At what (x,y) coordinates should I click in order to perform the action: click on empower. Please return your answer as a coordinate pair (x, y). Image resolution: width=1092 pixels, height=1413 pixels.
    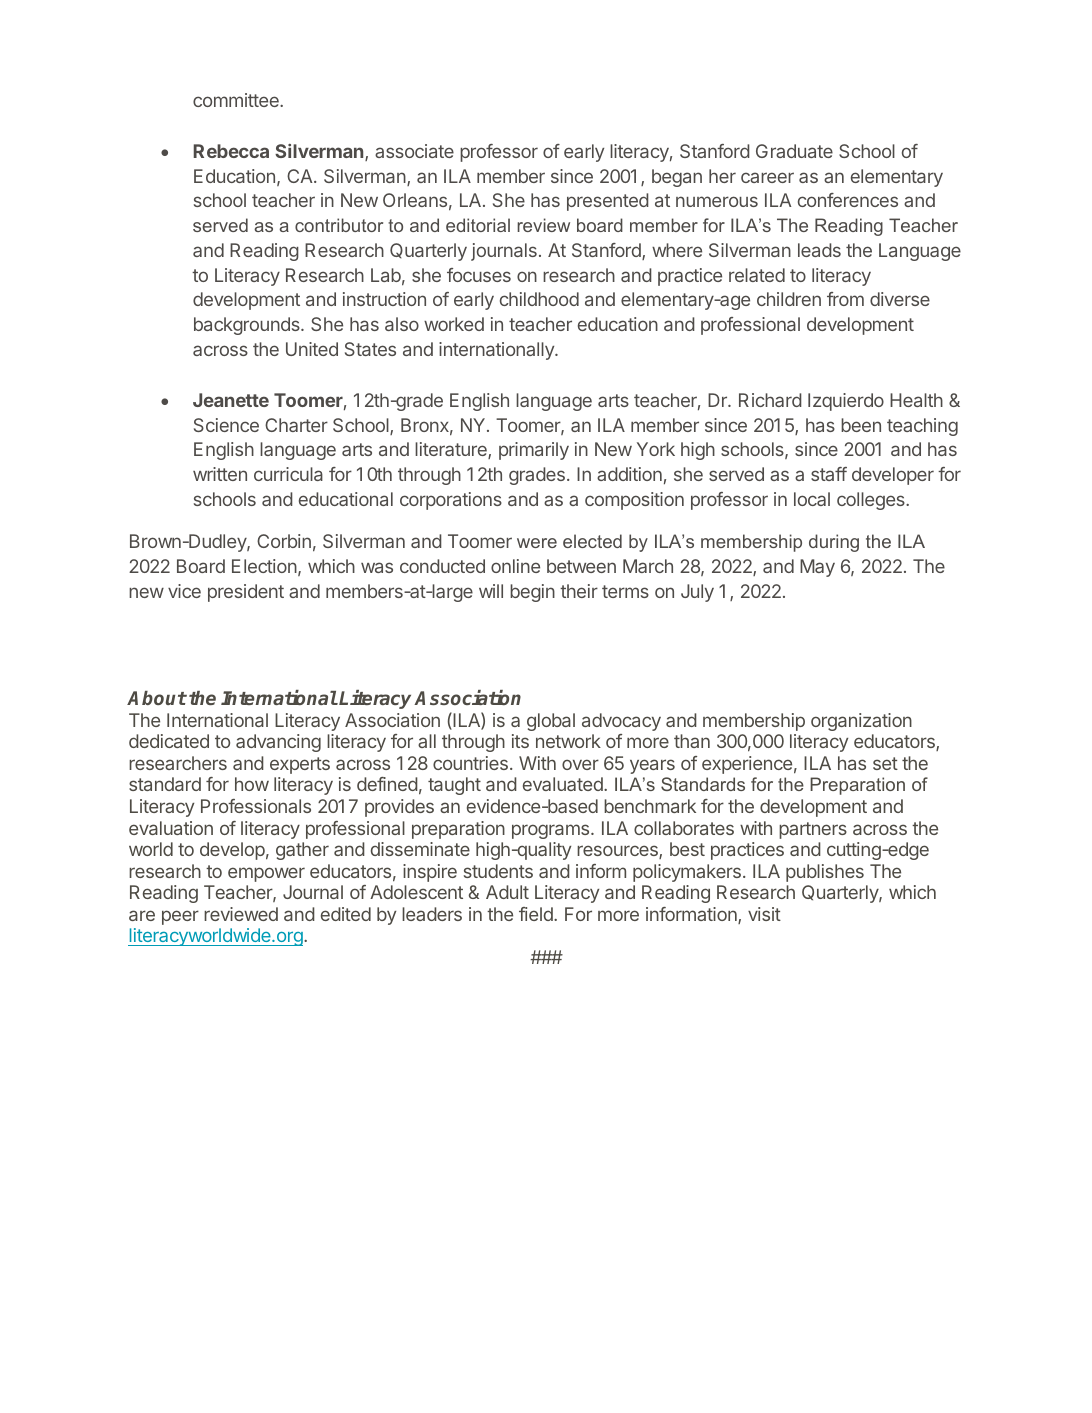
    Looking at the image, I should click on (266, 874).
